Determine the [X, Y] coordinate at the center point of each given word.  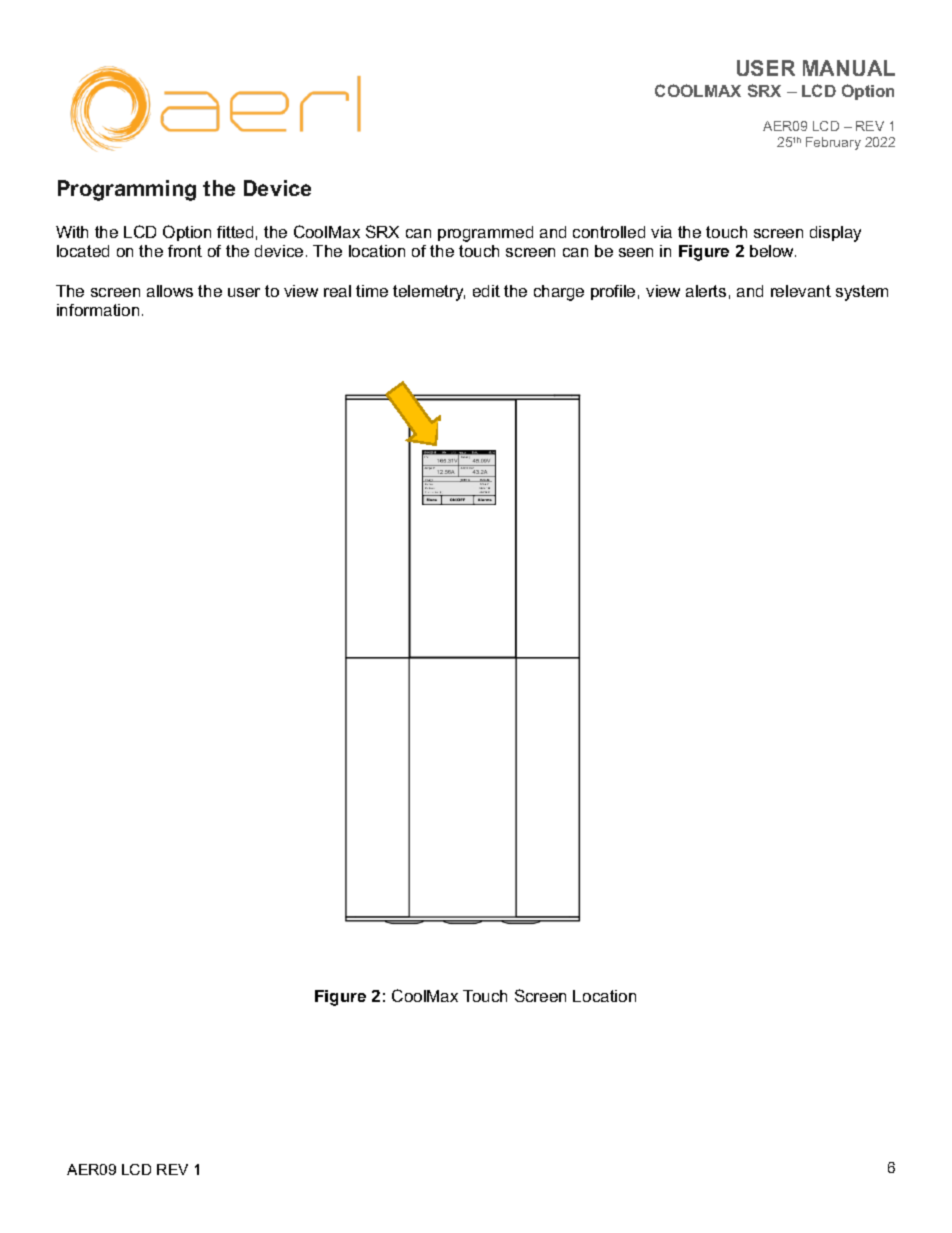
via [661, 232]
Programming [127, 190]
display [835, 234]
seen [636, 252]
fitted [235, 232]
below [773, 251]
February [833, 143]
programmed [485, 234]
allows [170, 291]
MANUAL [849, 68]
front [185, 251]
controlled [609, 232]
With [72, 232]
